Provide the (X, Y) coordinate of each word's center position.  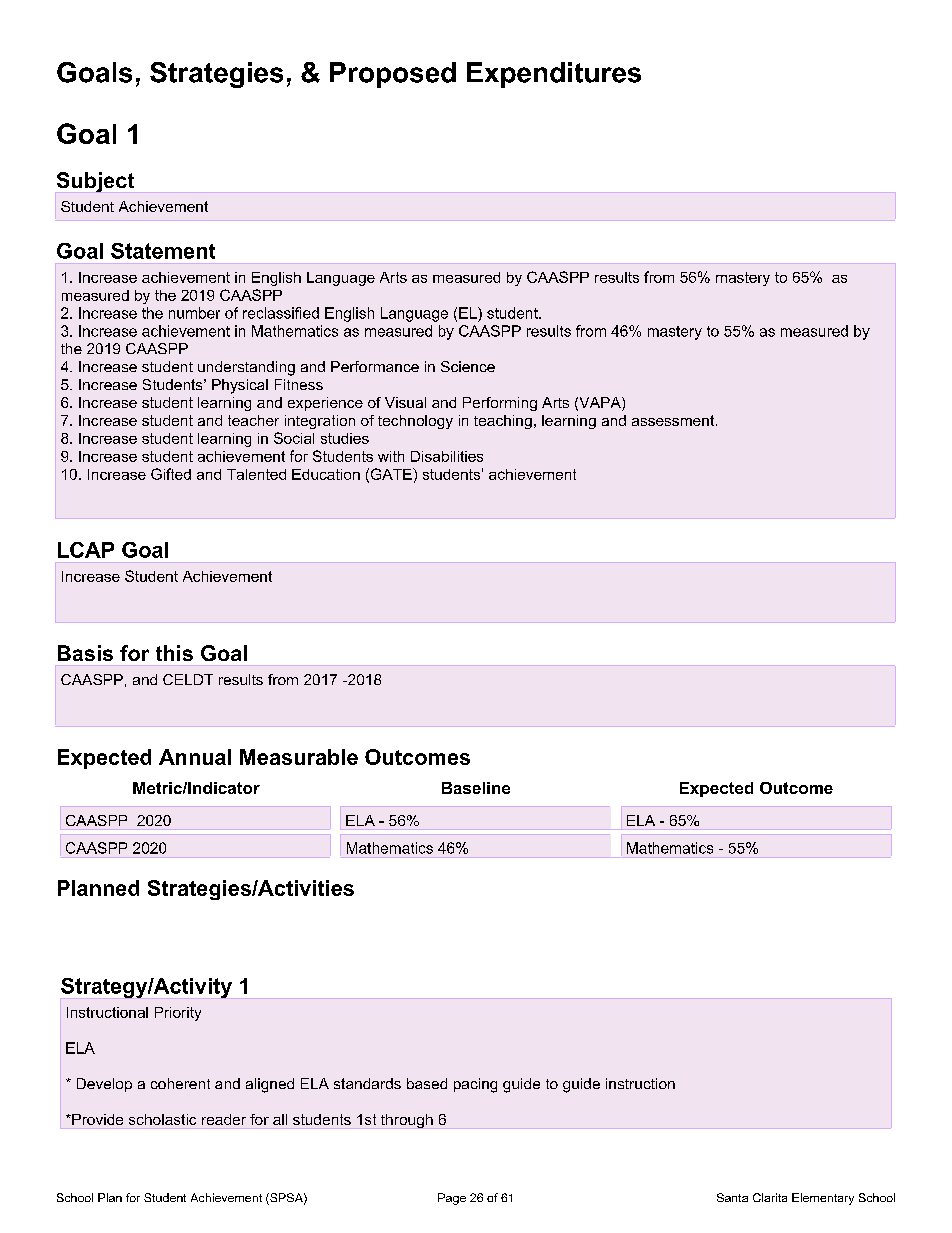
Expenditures (554, 75)
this (174, 653)
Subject (95, 182)
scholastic (162, 1119)
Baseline (476, 788)
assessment (674, 420)
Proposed (393, 75)
